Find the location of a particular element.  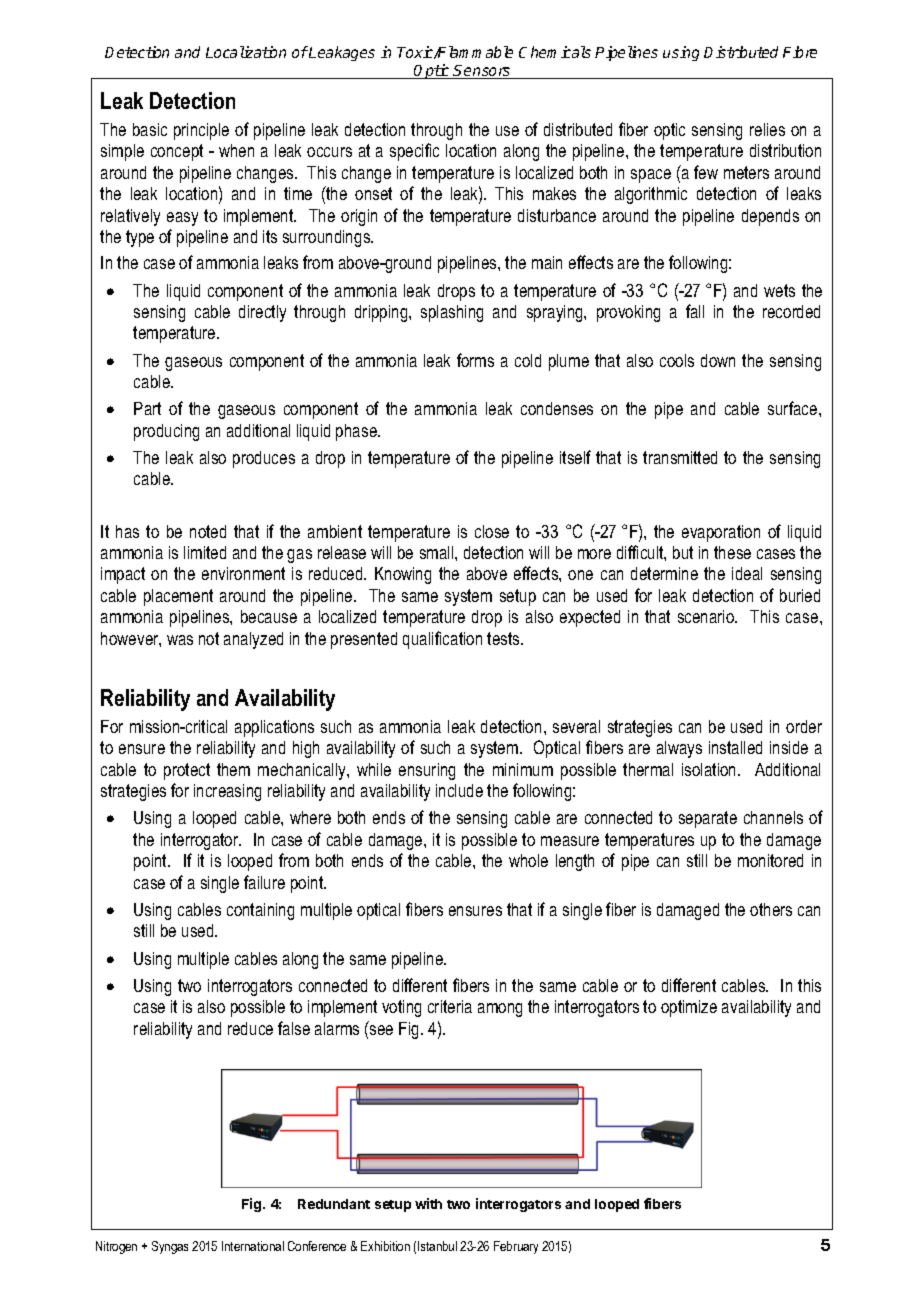

specific is located at coordinates (414, 152).
